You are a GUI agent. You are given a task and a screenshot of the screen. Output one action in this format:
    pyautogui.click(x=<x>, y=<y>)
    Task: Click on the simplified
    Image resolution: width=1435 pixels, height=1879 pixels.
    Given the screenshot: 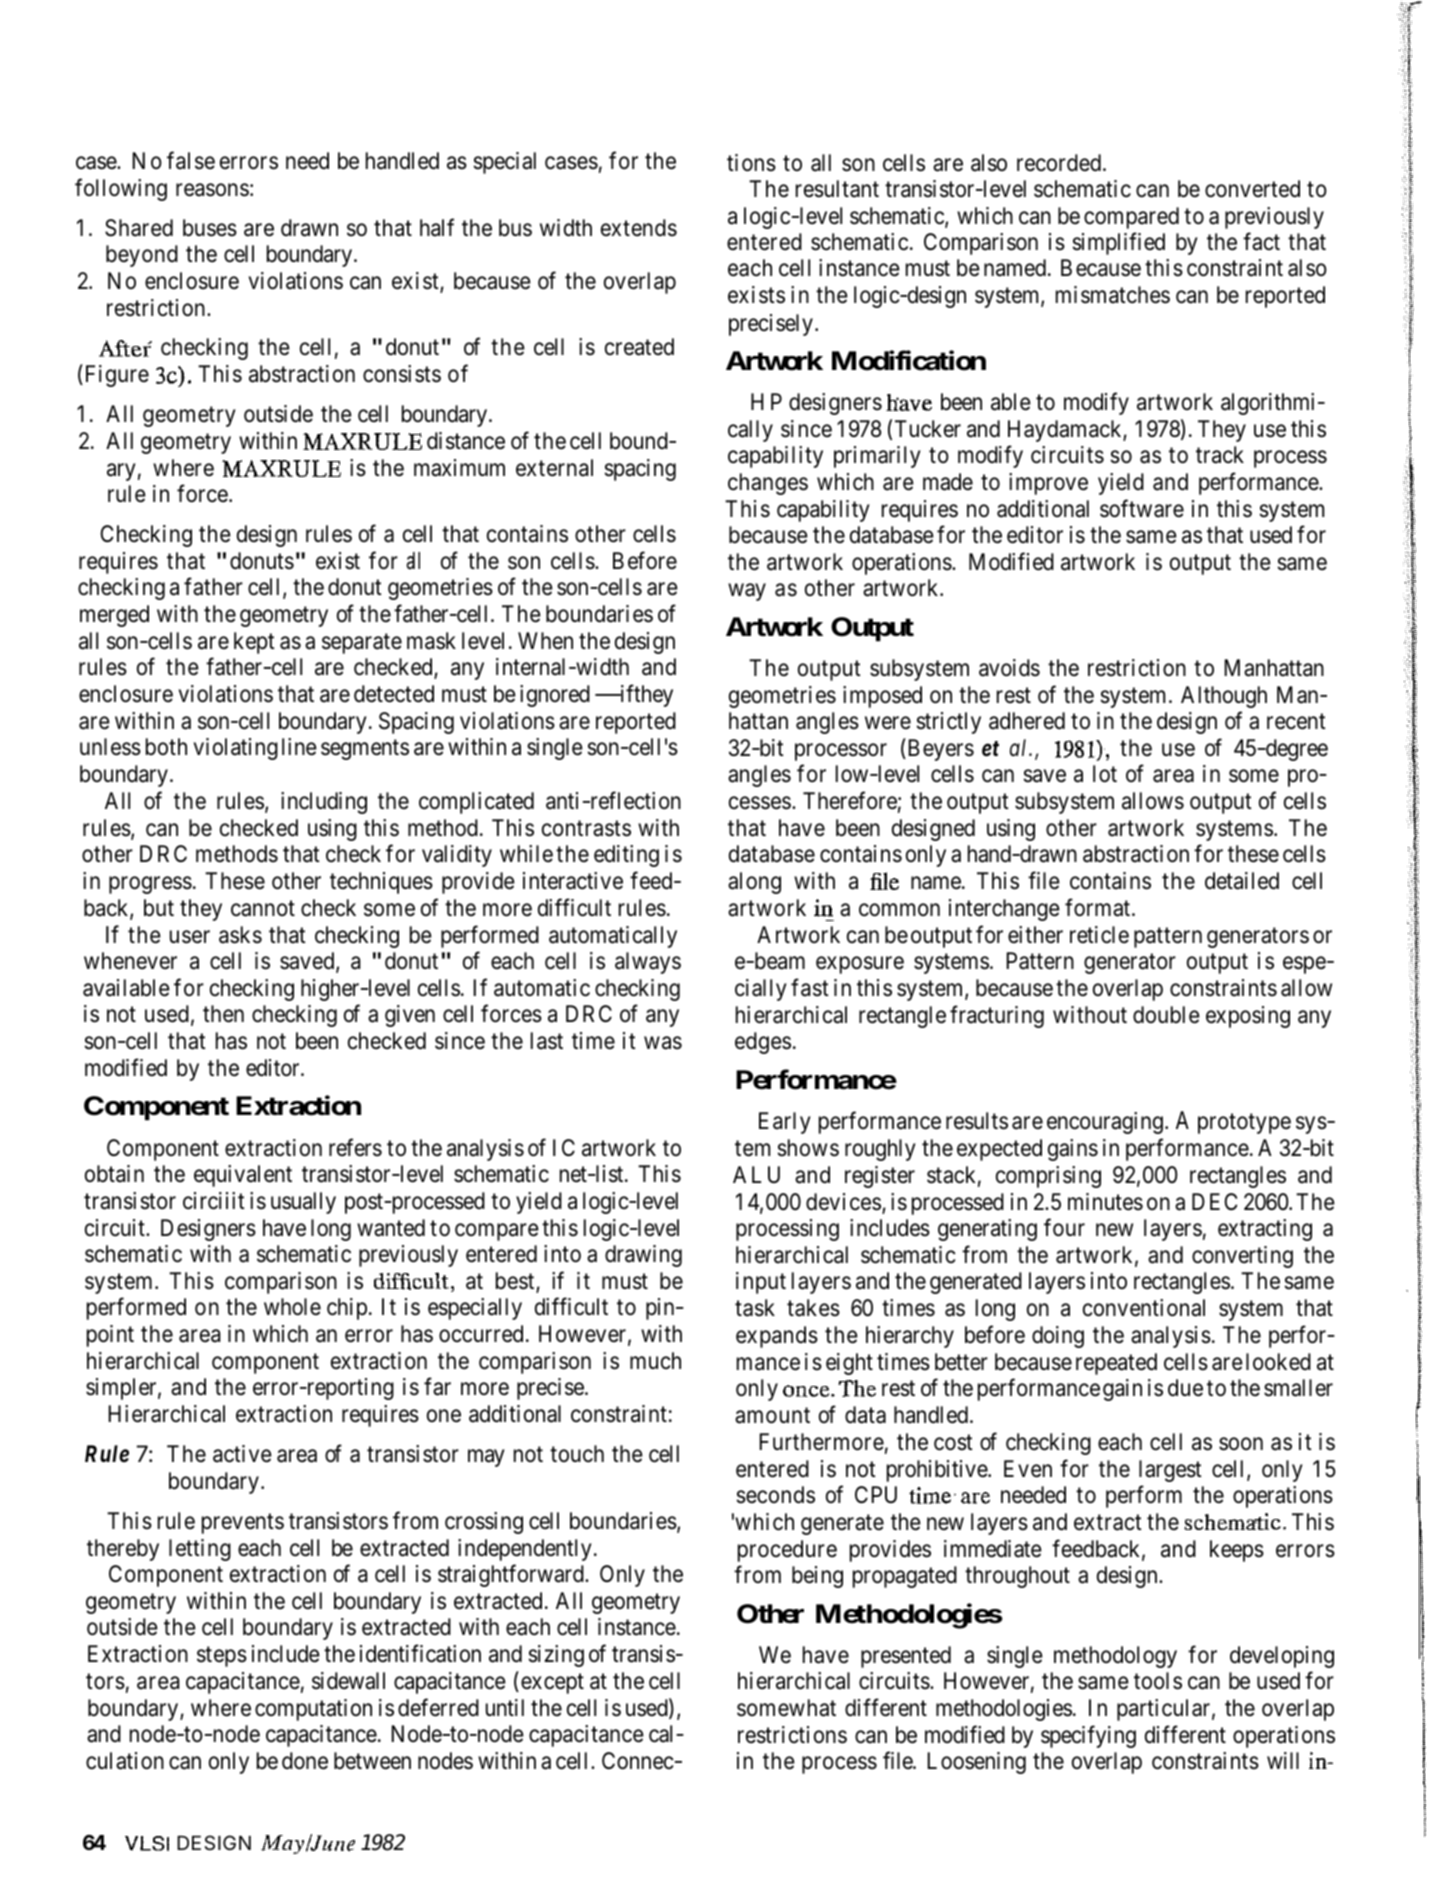 What is the action you would take?
    pyautogui.click(x=1118, y=244)
